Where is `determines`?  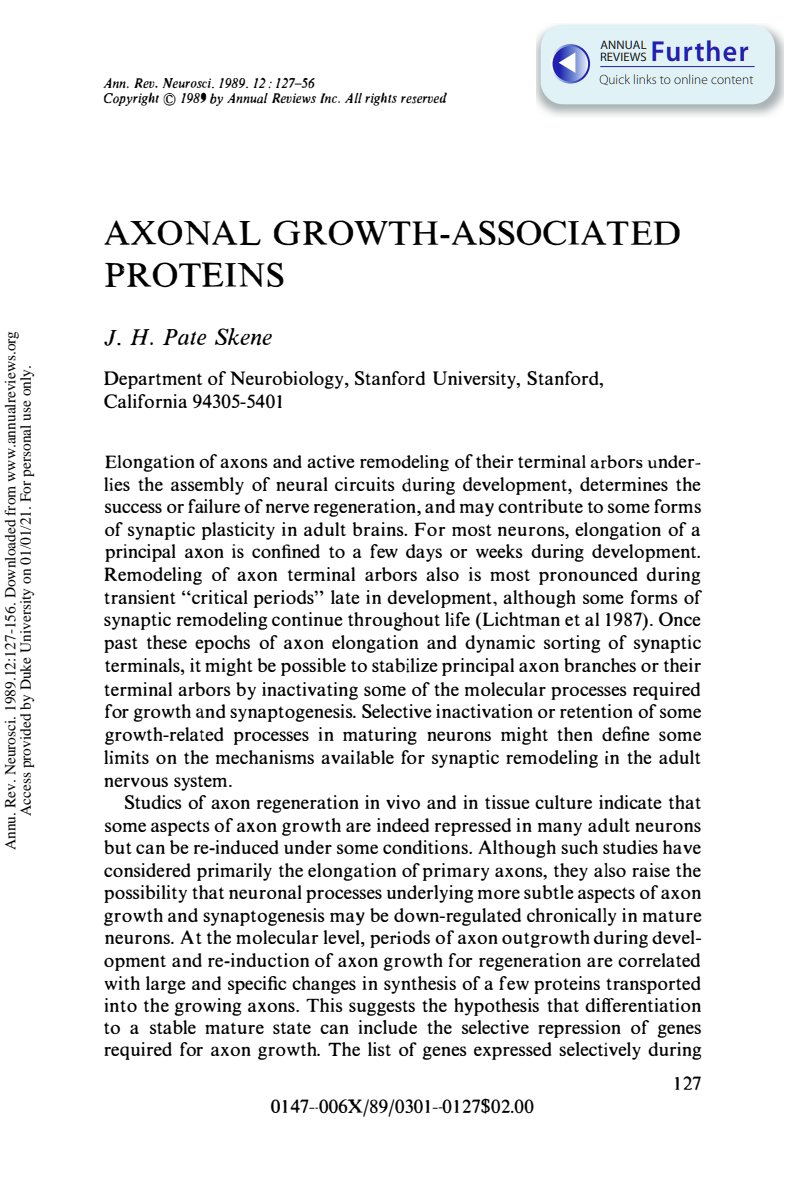
determines is located at coordinates (624, 484).
